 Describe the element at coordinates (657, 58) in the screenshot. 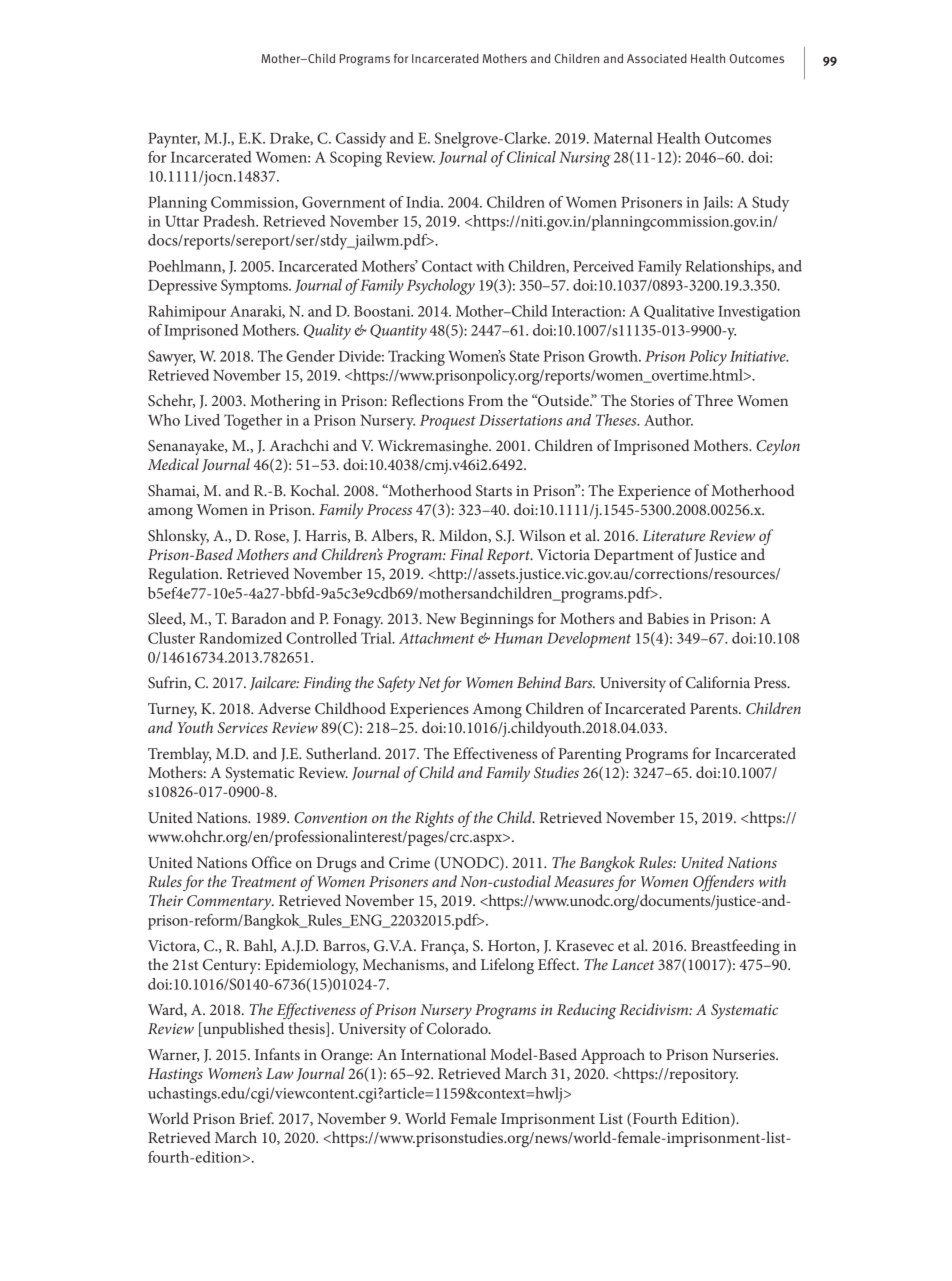

I see `Associated` at that location.
